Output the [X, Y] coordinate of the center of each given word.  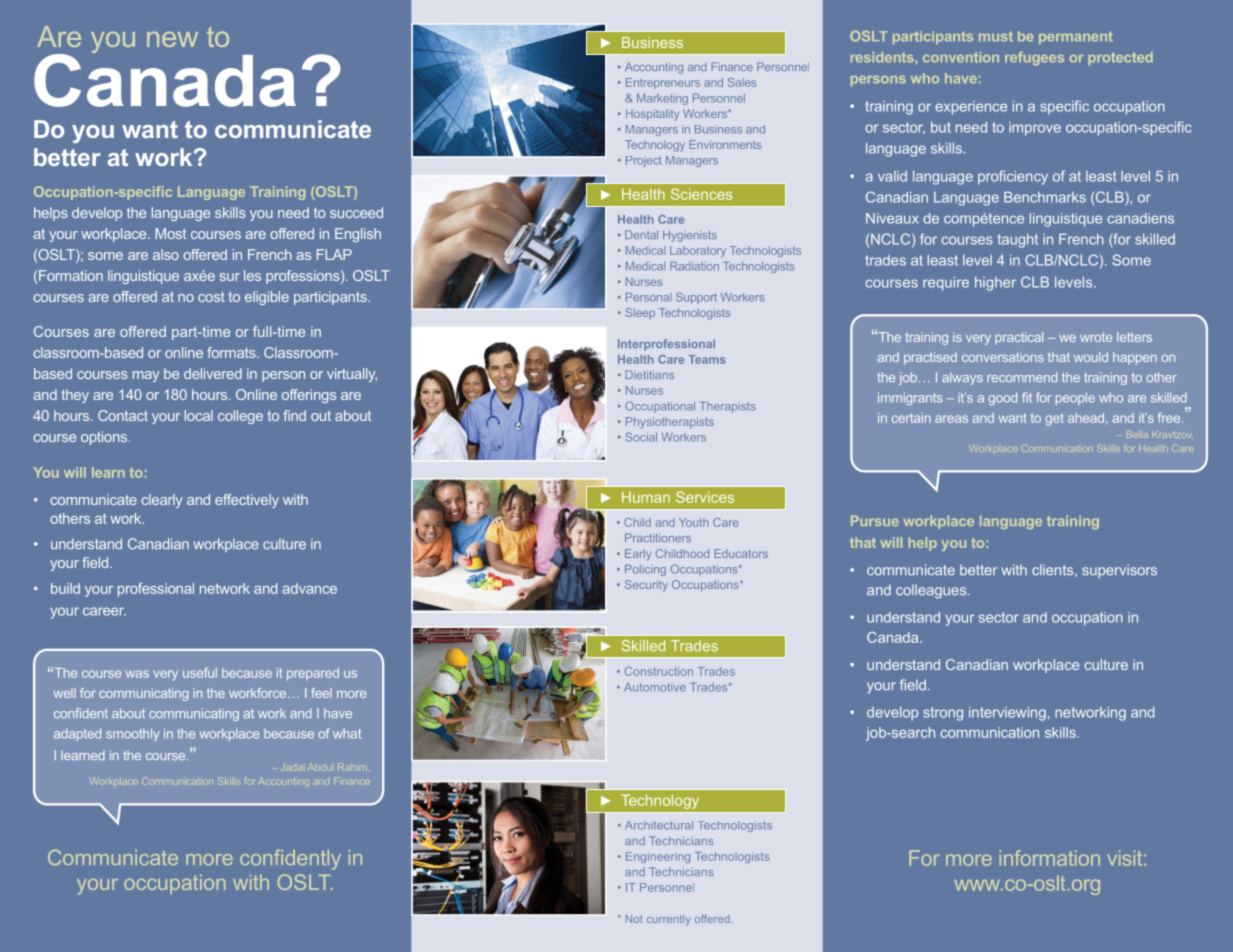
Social [641, 437]
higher [995, 284]
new [172, 39]
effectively [247, 501]
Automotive [655, 687]
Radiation [694, 266]
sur [230, 277]
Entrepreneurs [663, 83]
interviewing [1007, 714]
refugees [1034, 59]
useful [200, 673]
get [1054, 419]
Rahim [352, 767]
